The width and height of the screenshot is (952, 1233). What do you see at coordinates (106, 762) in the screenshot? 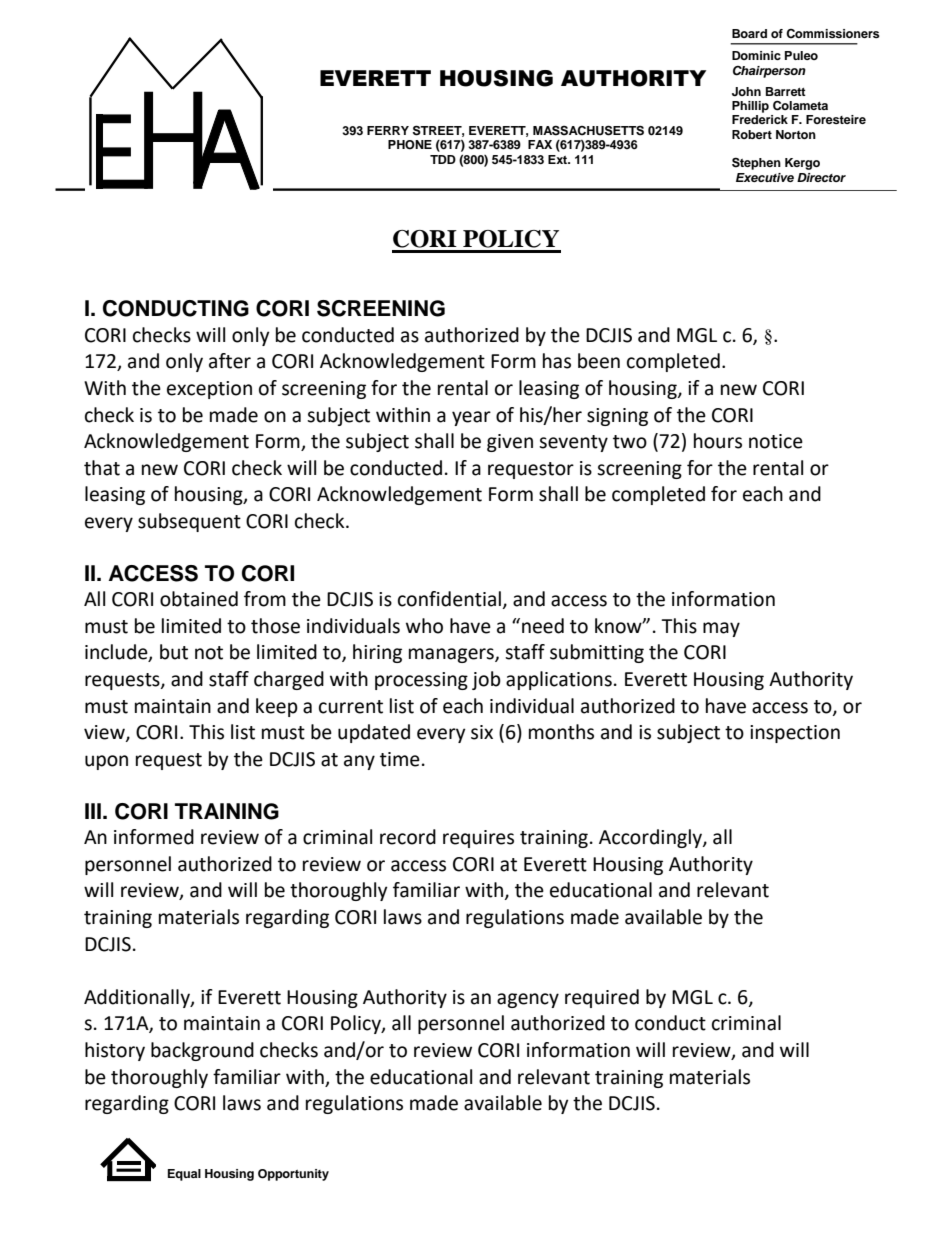
I see `upon` at bounding box center [106, 762].
